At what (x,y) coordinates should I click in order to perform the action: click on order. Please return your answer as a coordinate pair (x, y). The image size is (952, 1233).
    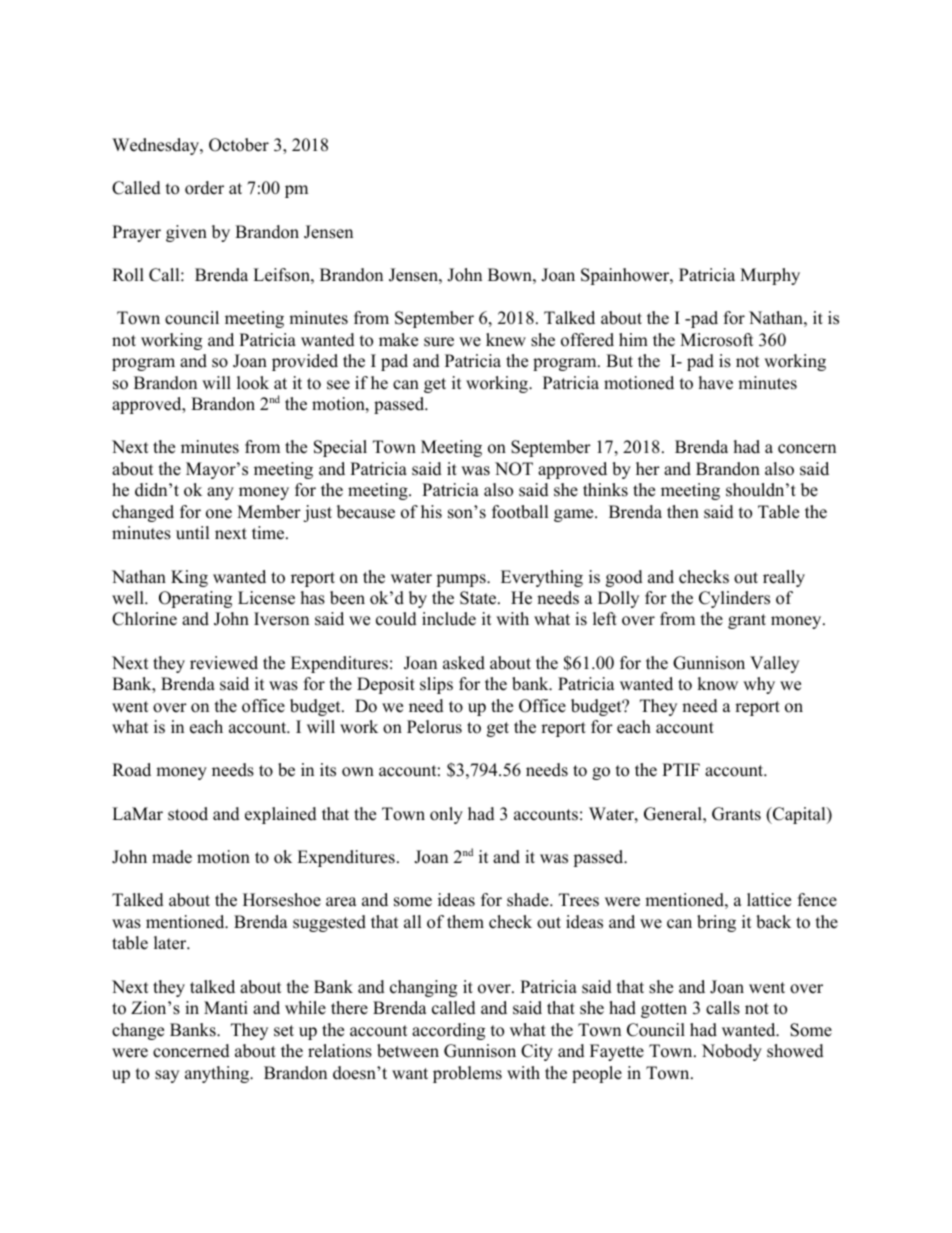
    Looking at the image, I should click on (204, 188).
